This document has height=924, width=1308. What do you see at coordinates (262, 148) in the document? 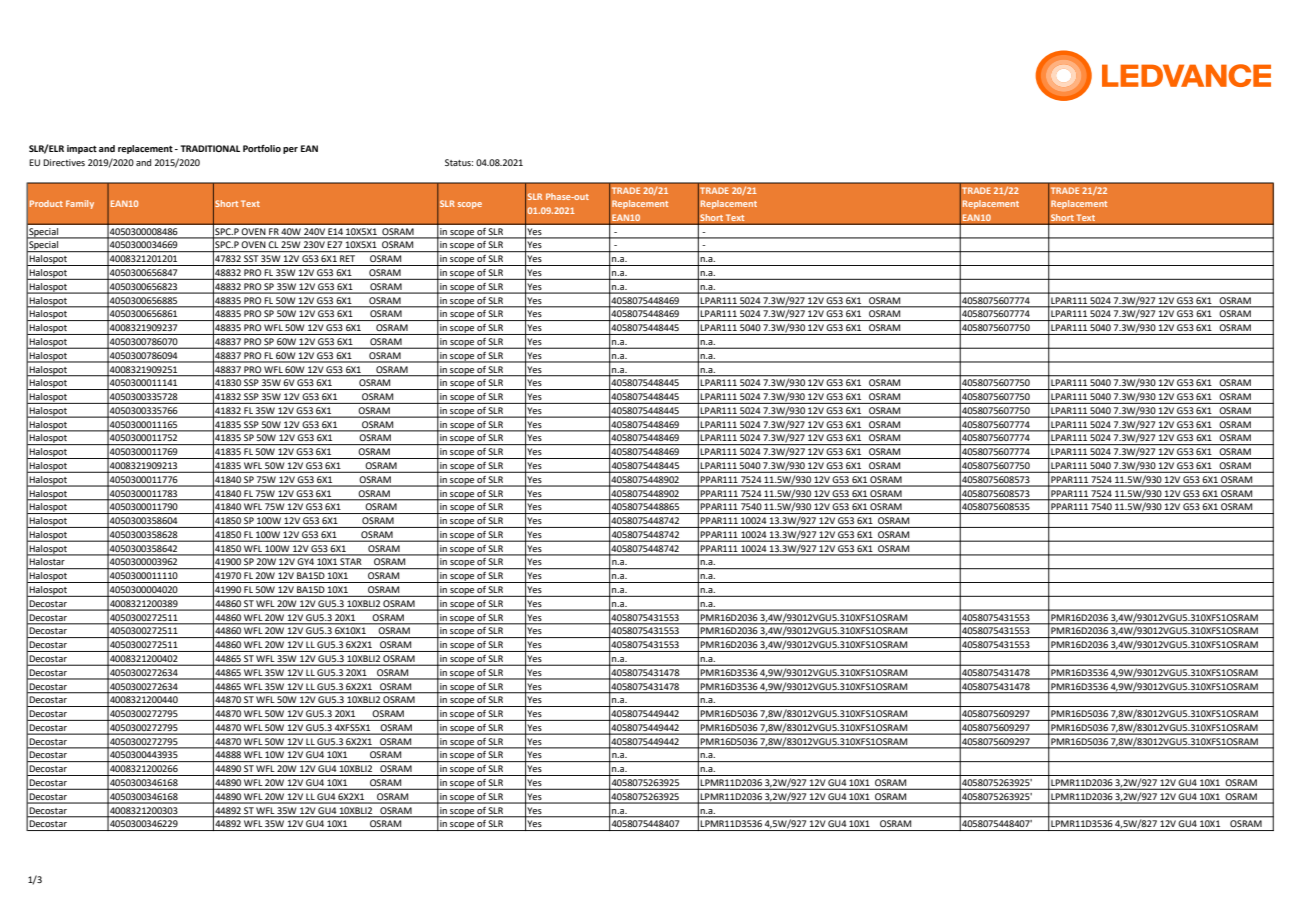
I see `Portfolio` at bounding box center [262, 148].
